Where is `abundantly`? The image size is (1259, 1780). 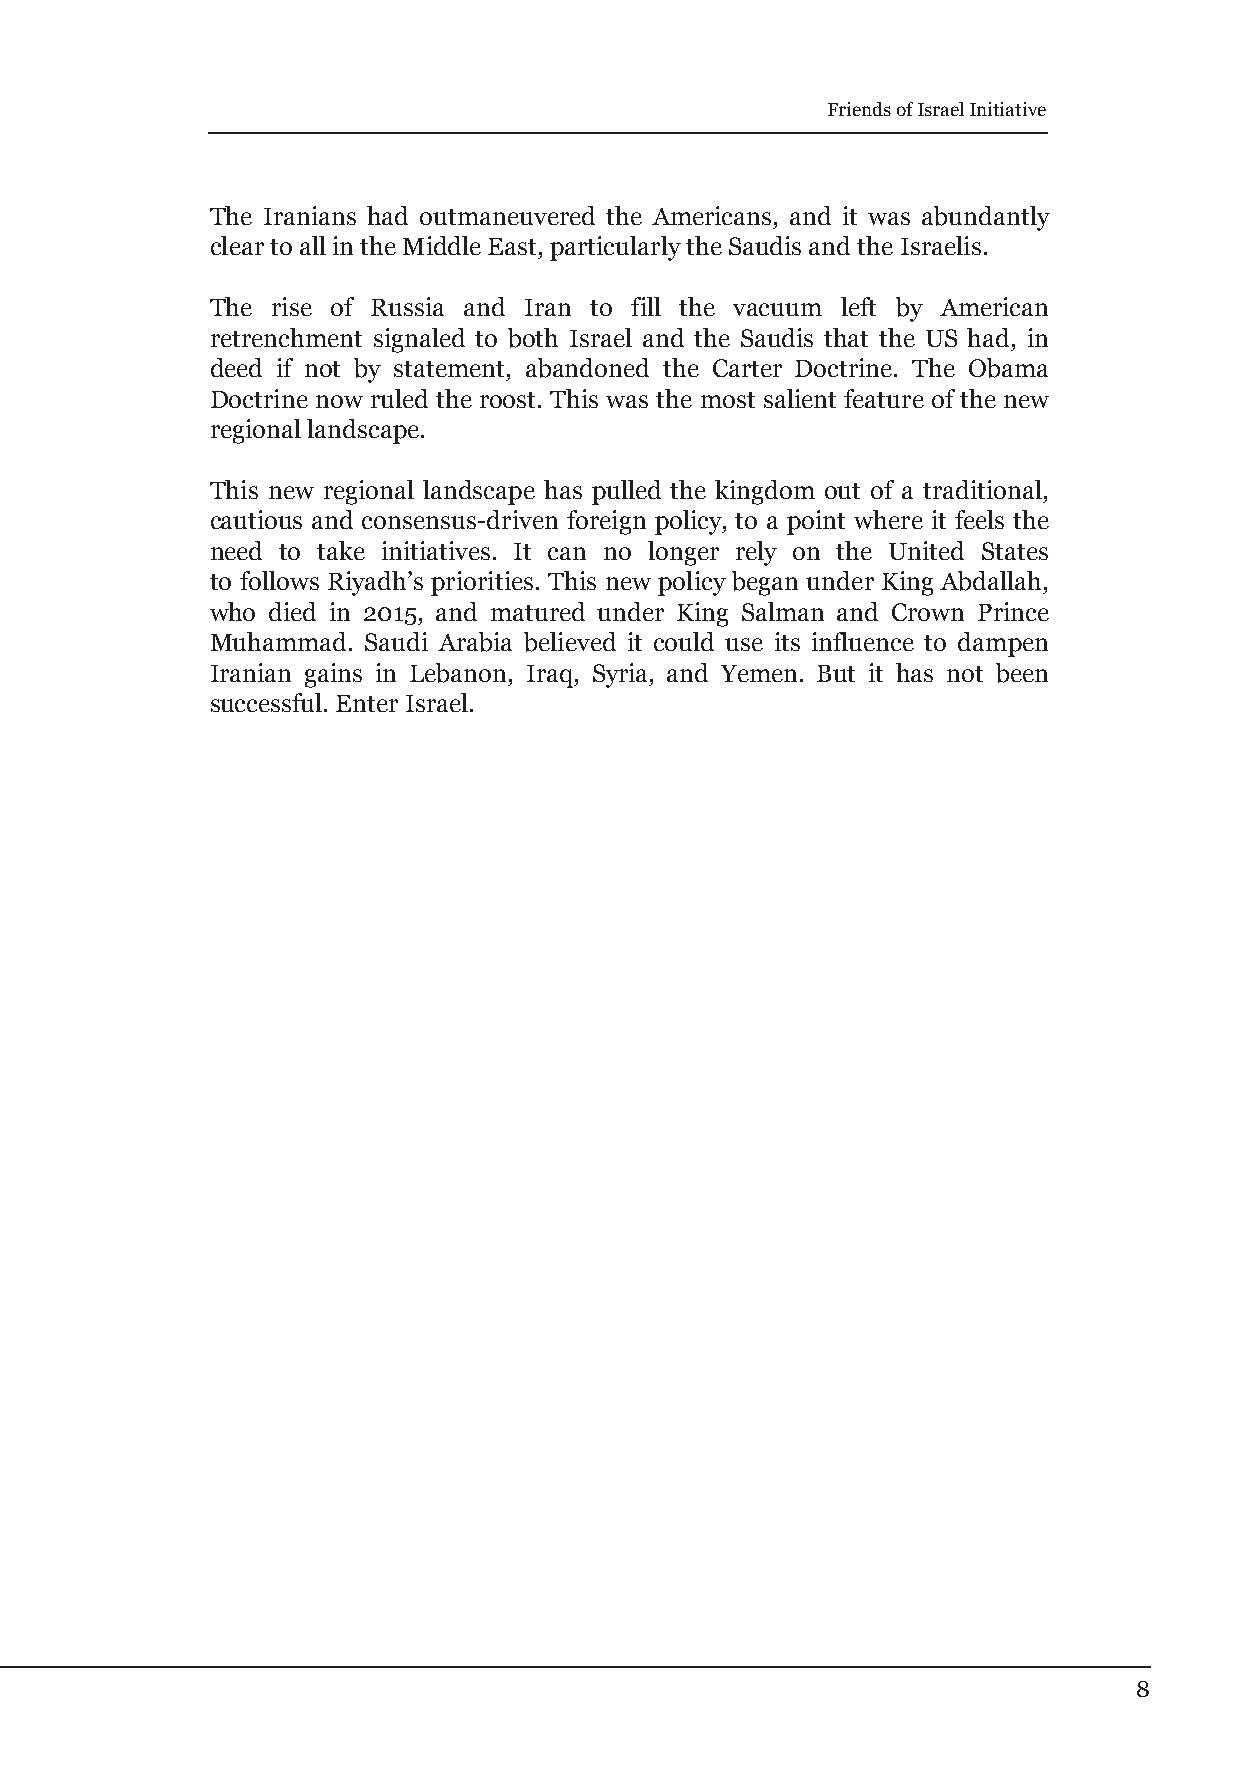 abundantly is located at coordinates (986, 218).
